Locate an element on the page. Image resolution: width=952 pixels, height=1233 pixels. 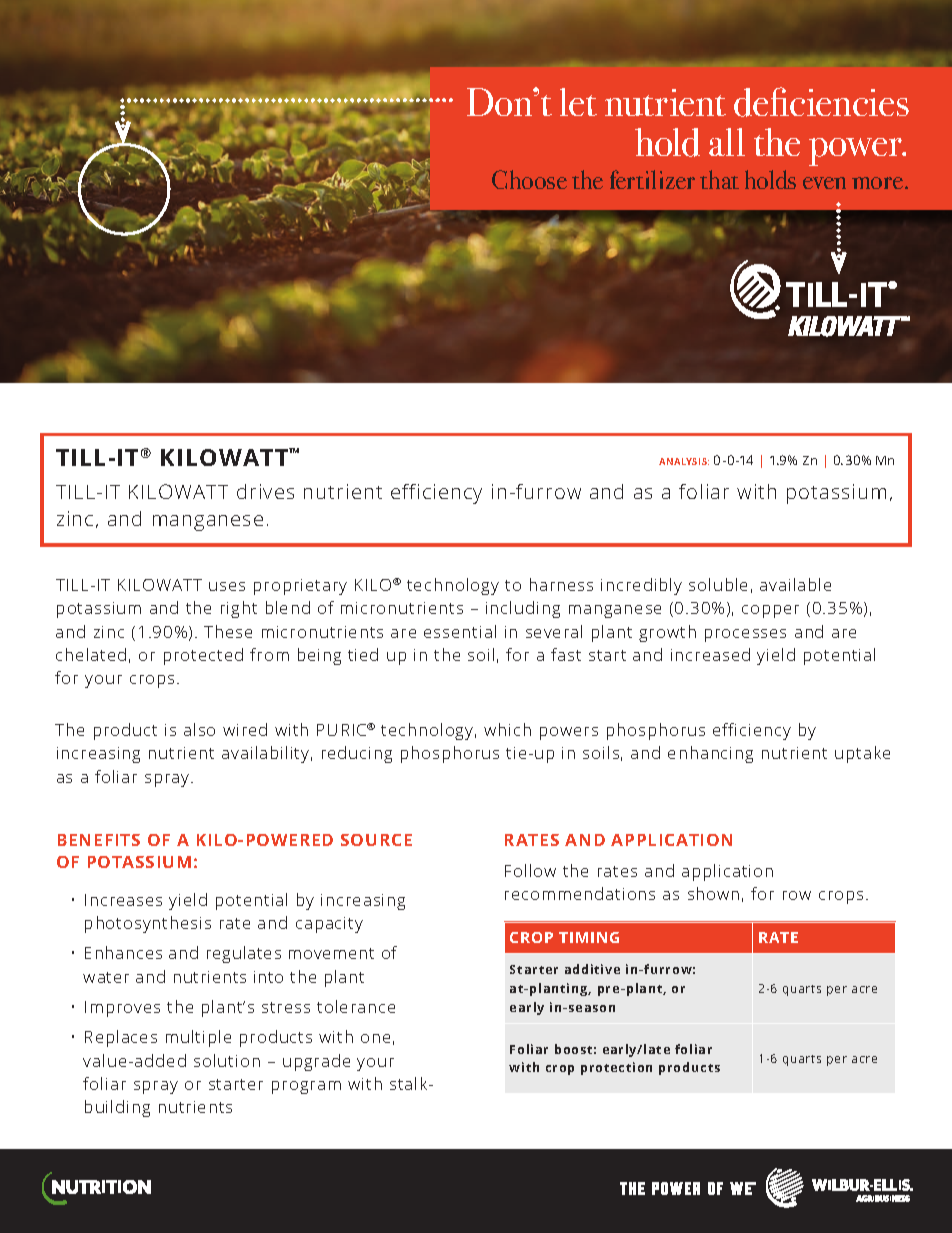
available is located at coordinates (795, 584).
